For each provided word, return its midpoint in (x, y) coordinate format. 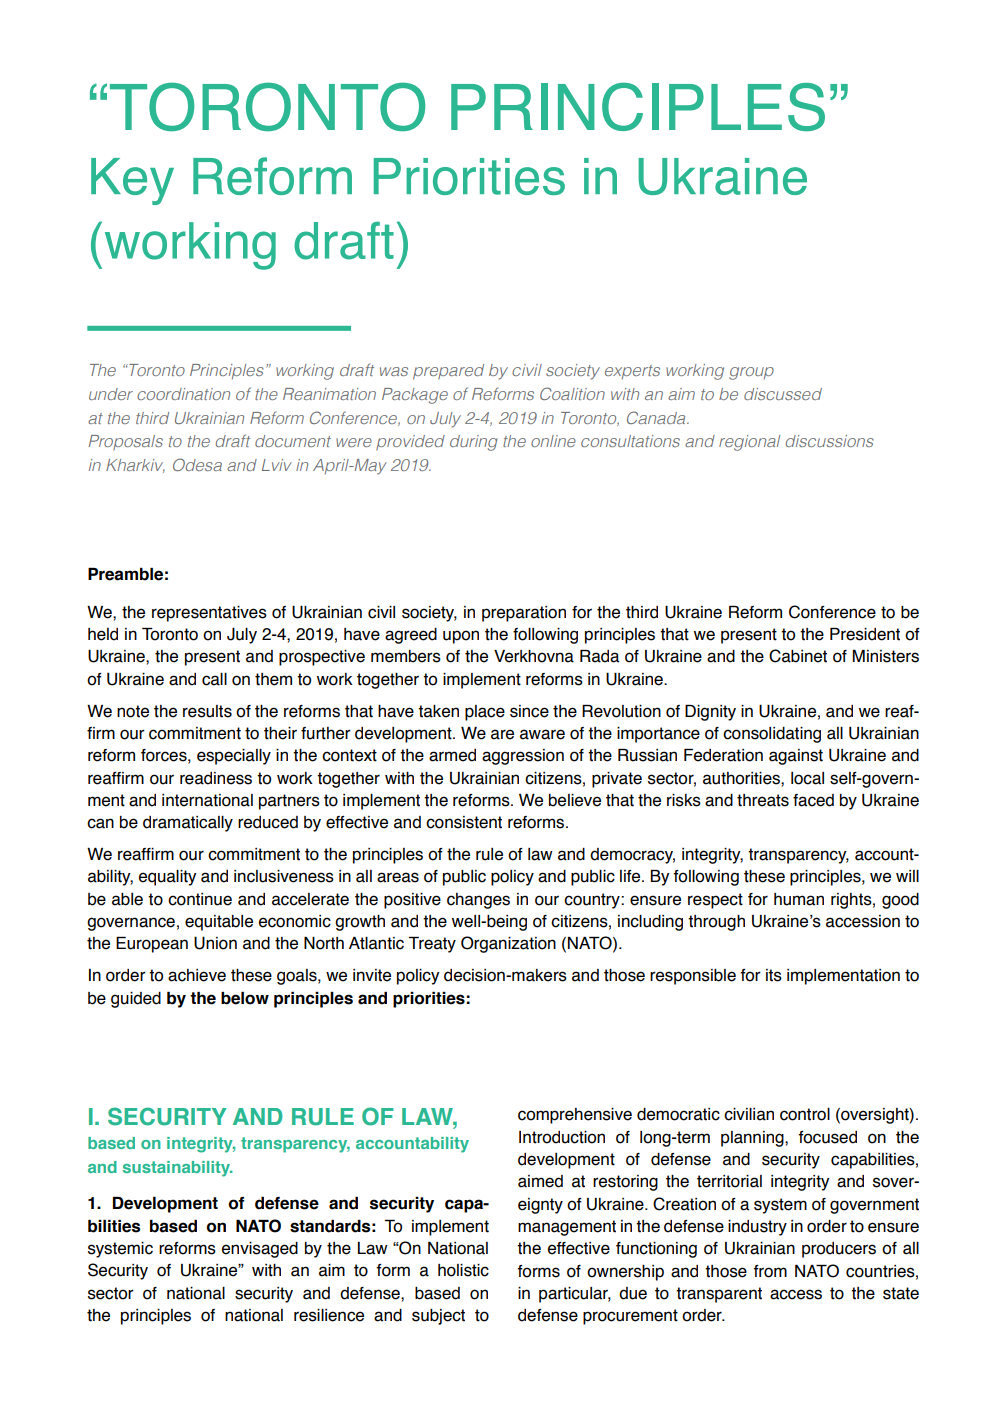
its (774, 975)
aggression (523, 757)
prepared (448, 372)
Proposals (126, 442)
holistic (463, 1270)
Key (132, 181)
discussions (830, 441)
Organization (508, 944)
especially (234, 757)
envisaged (260, 1250)
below (245, 998)
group (751, 373)
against (796, 757)
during (474, 443)
